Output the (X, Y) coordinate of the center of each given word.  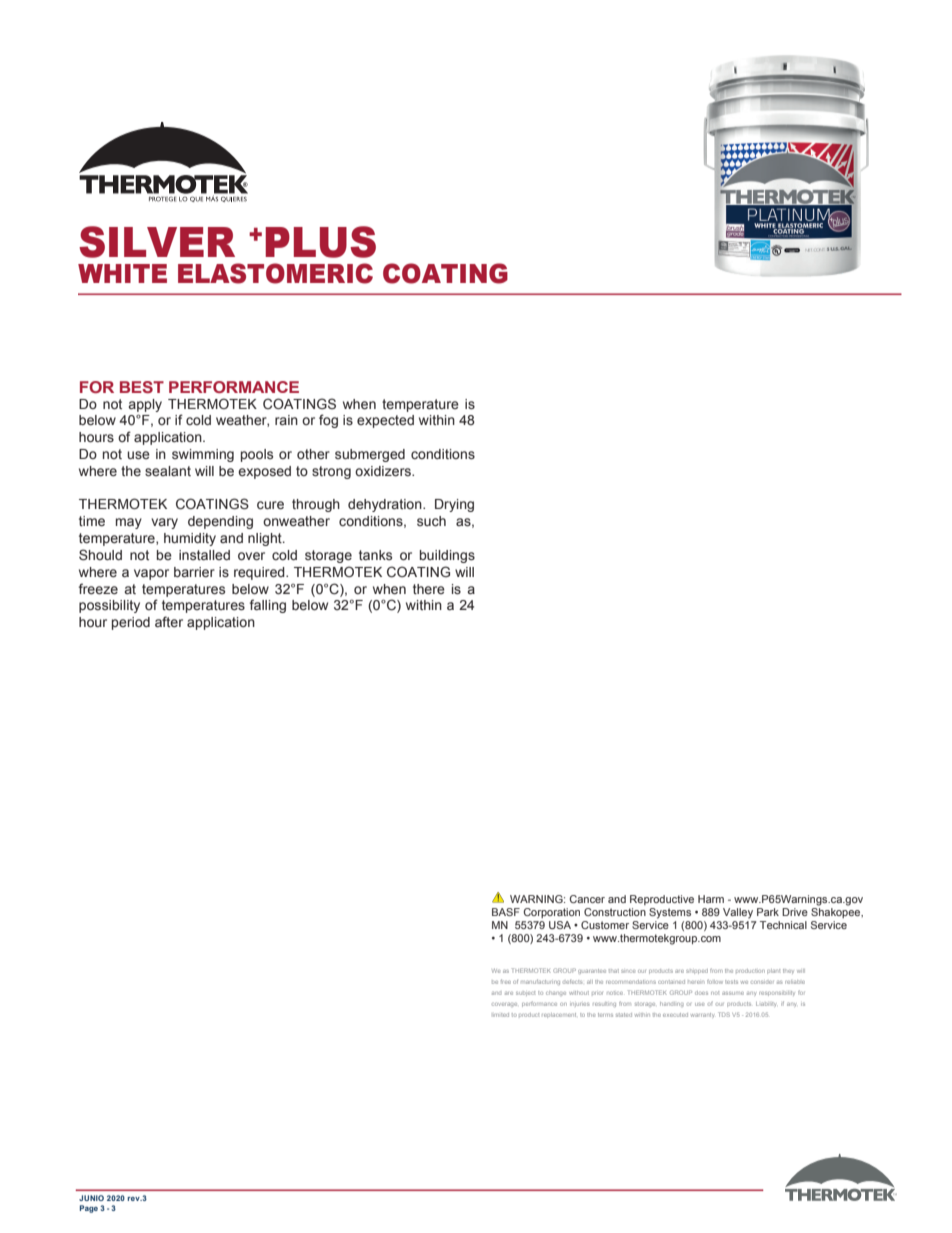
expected (385, 421)
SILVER (157, 242)
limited (501, 1015)
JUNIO (91, 1198)
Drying (454, 505)
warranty (702, 1015)
